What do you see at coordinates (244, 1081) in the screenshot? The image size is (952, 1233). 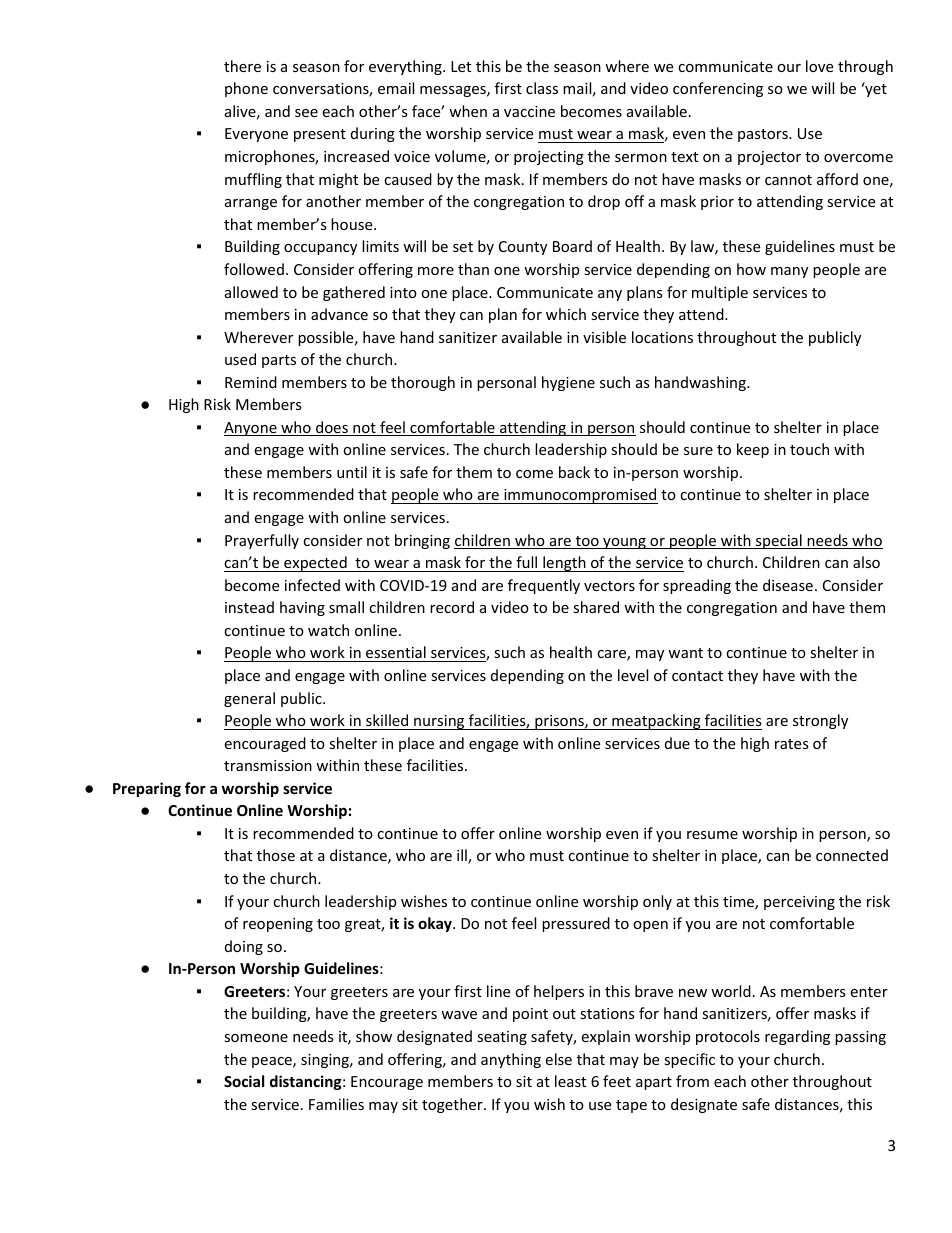 I see `Social` at bounding box center [244, 1081].
